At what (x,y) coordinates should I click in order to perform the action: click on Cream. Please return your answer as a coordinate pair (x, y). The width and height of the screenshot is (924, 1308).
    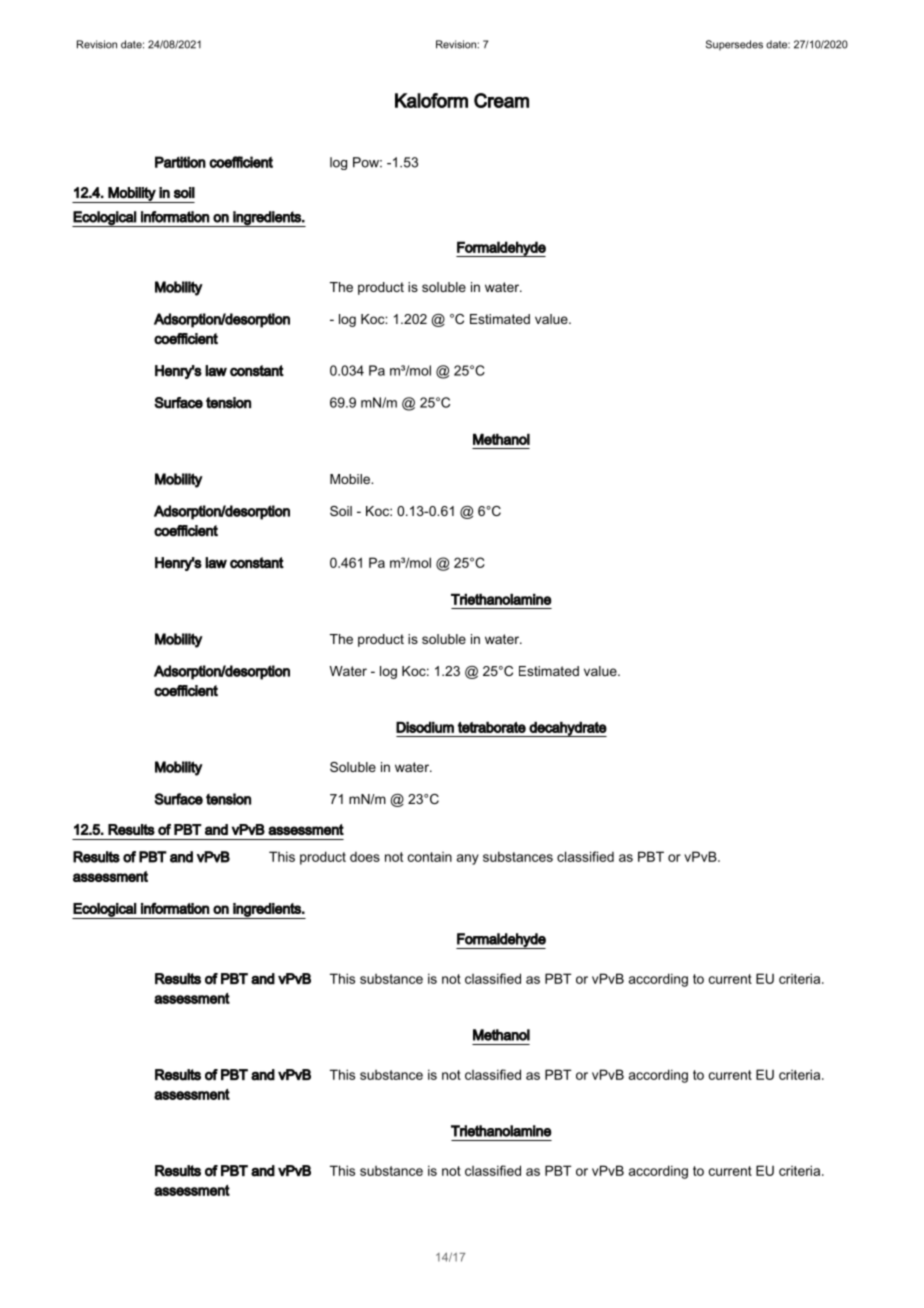
    Looking at the image, I should click on (501, 100).
